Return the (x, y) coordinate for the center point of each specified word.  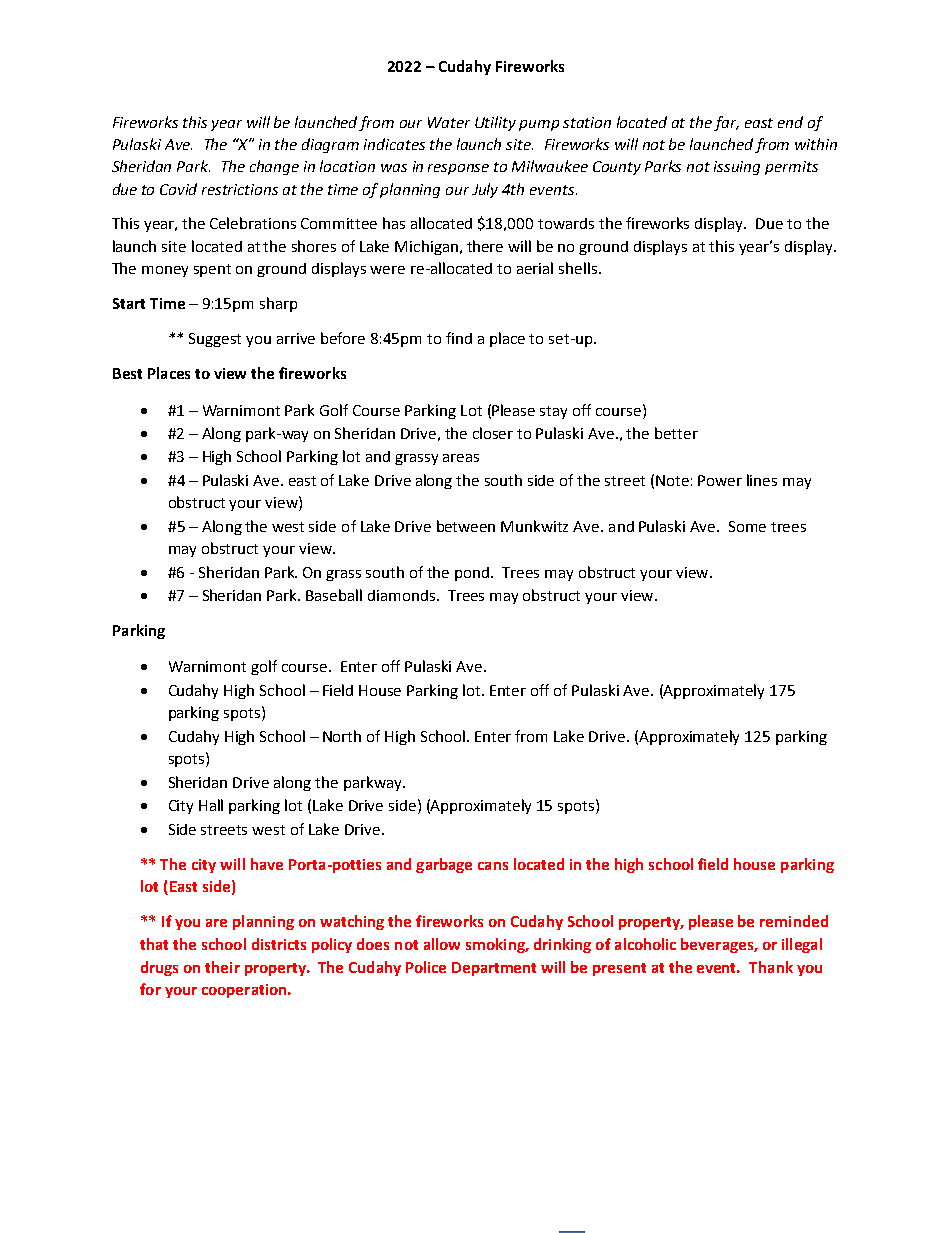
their (222, 967)
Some (747, 526)
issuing (737, 168)
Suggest (215, 340)
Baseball (334, 595)
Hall (211, 805)
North (342, 736)
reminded (794, 921)
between (466, 526)
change (274, 167)
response (458, 169)
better (676, 433)
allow (442, 944)
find (459, 338)
